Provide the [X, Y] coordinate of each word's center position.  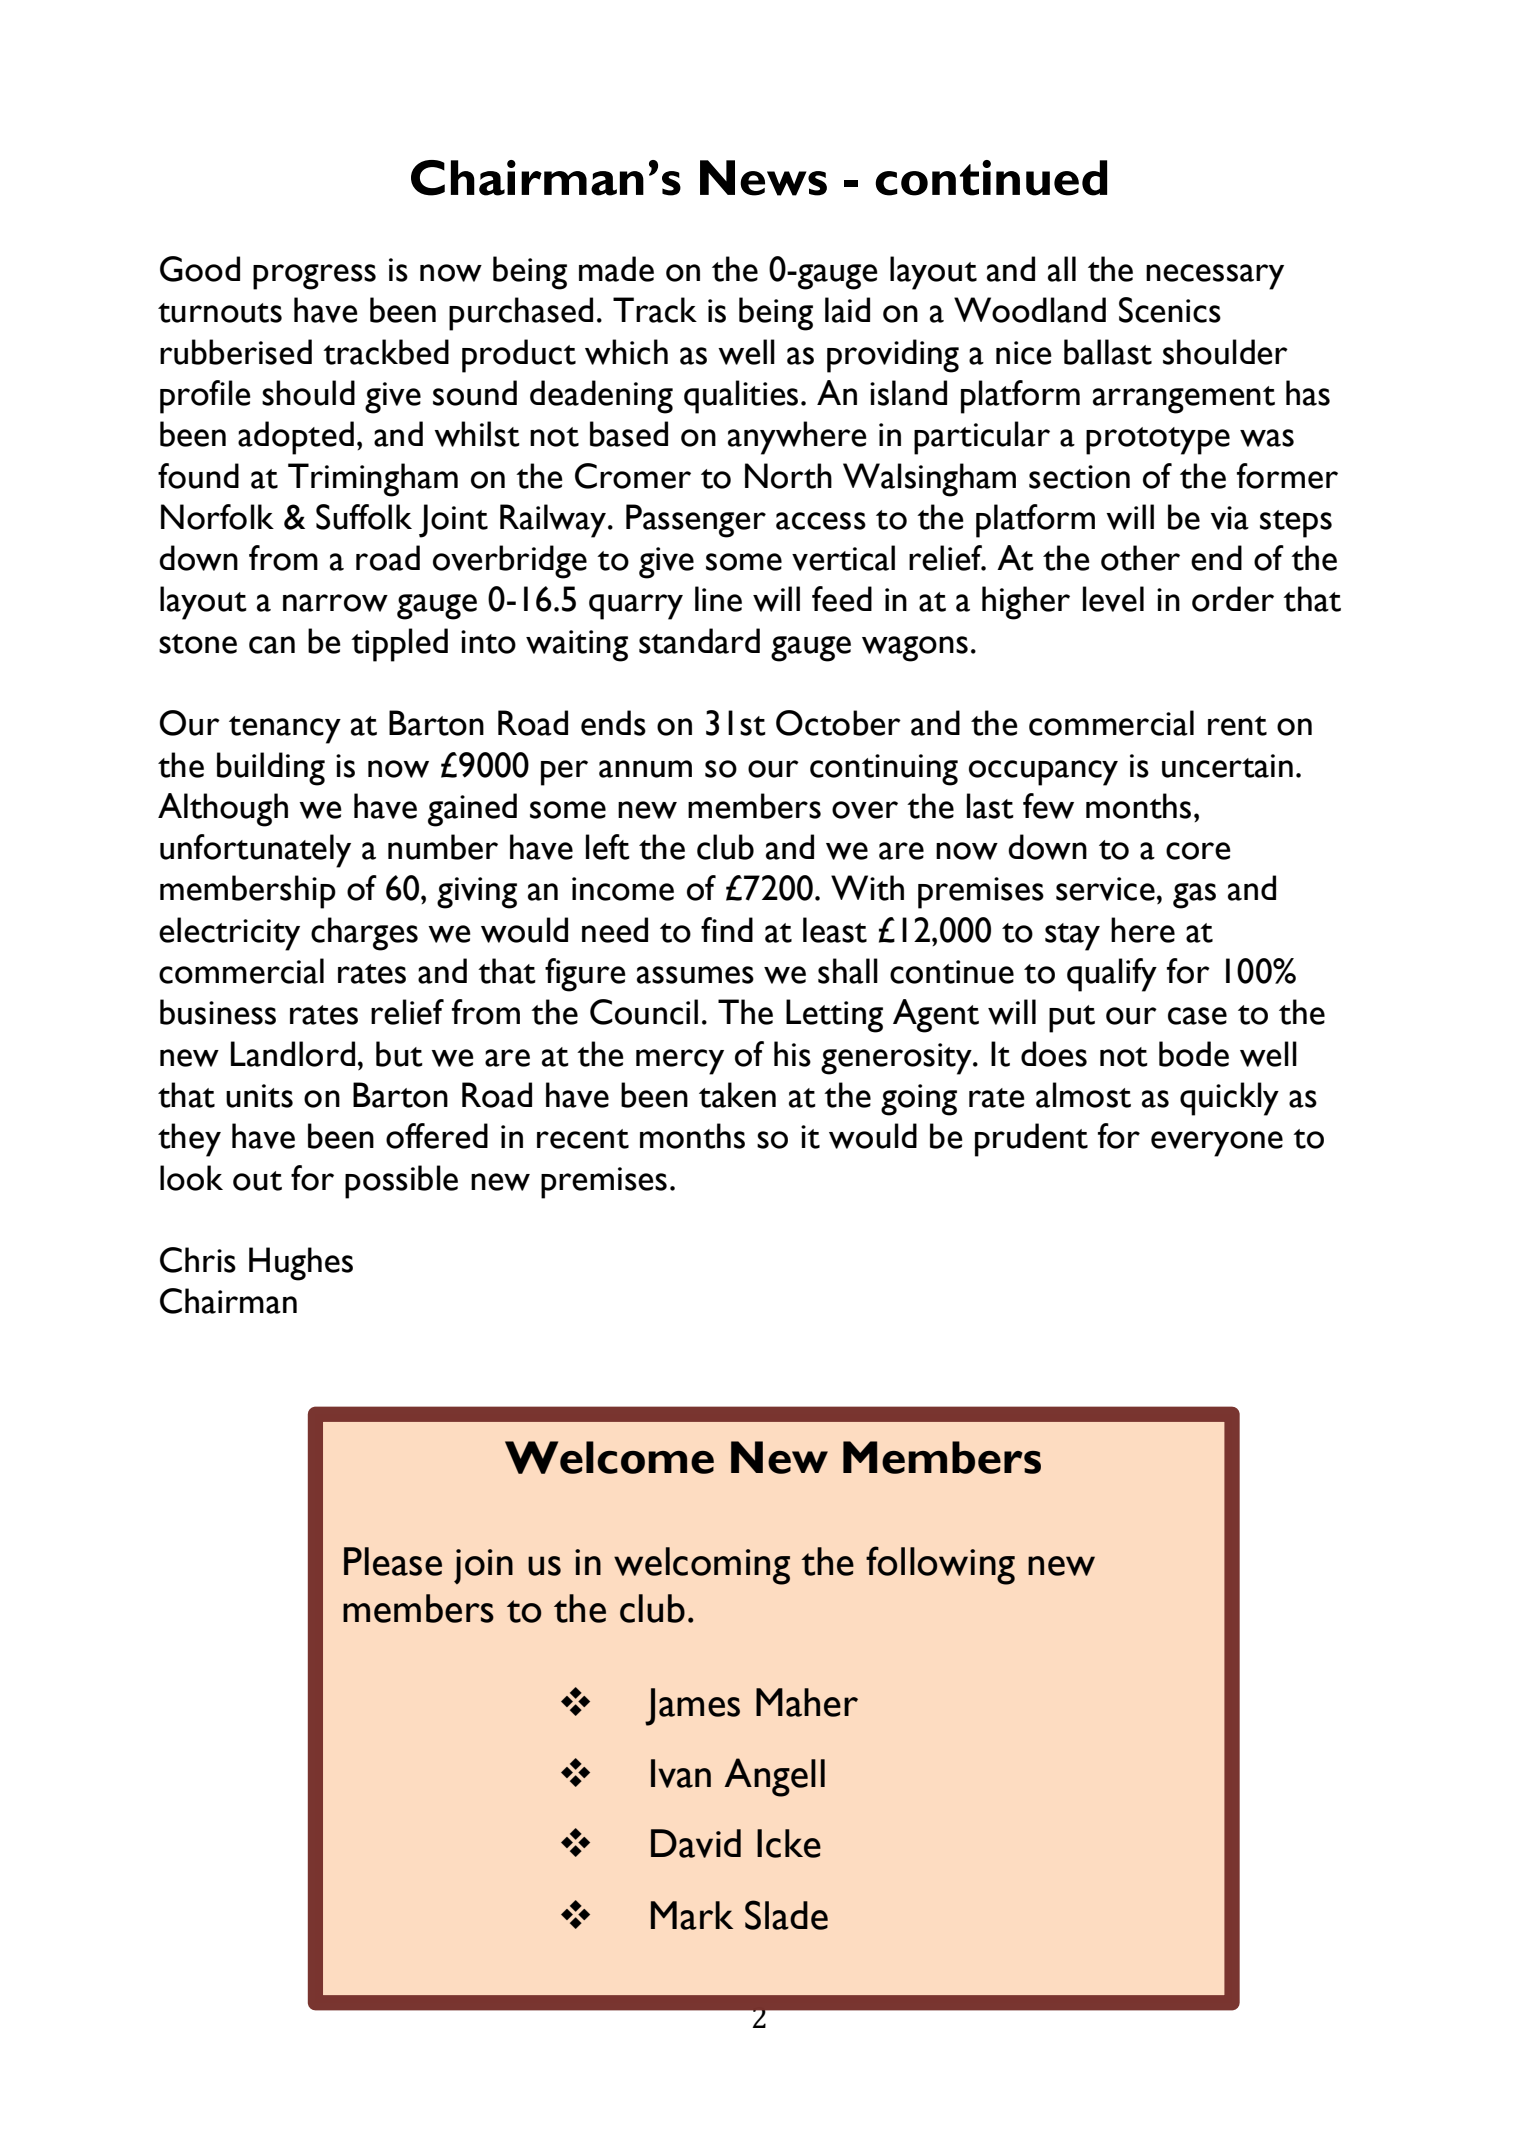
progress [314, 277]
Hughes [301, 1264]
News [763, 178]
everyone [1217, 1144]
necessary [1215, 277]
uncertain [1227, 766]
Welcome [609, 1457]
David [696, 1843]
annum [645, 769]
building [271, 769]
